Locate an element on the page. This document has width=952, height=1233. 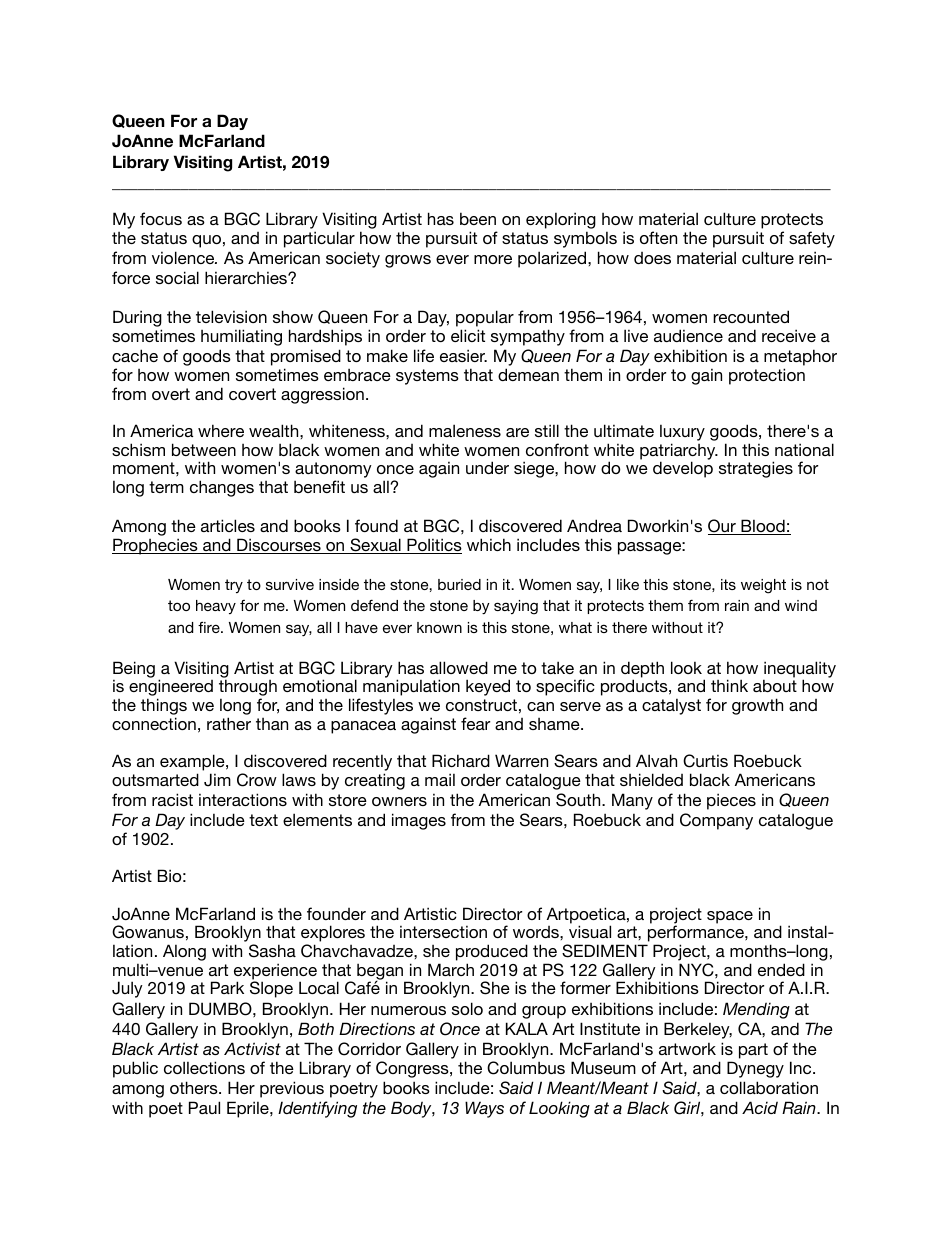
Ways is located at coordinates (484, 1109).
